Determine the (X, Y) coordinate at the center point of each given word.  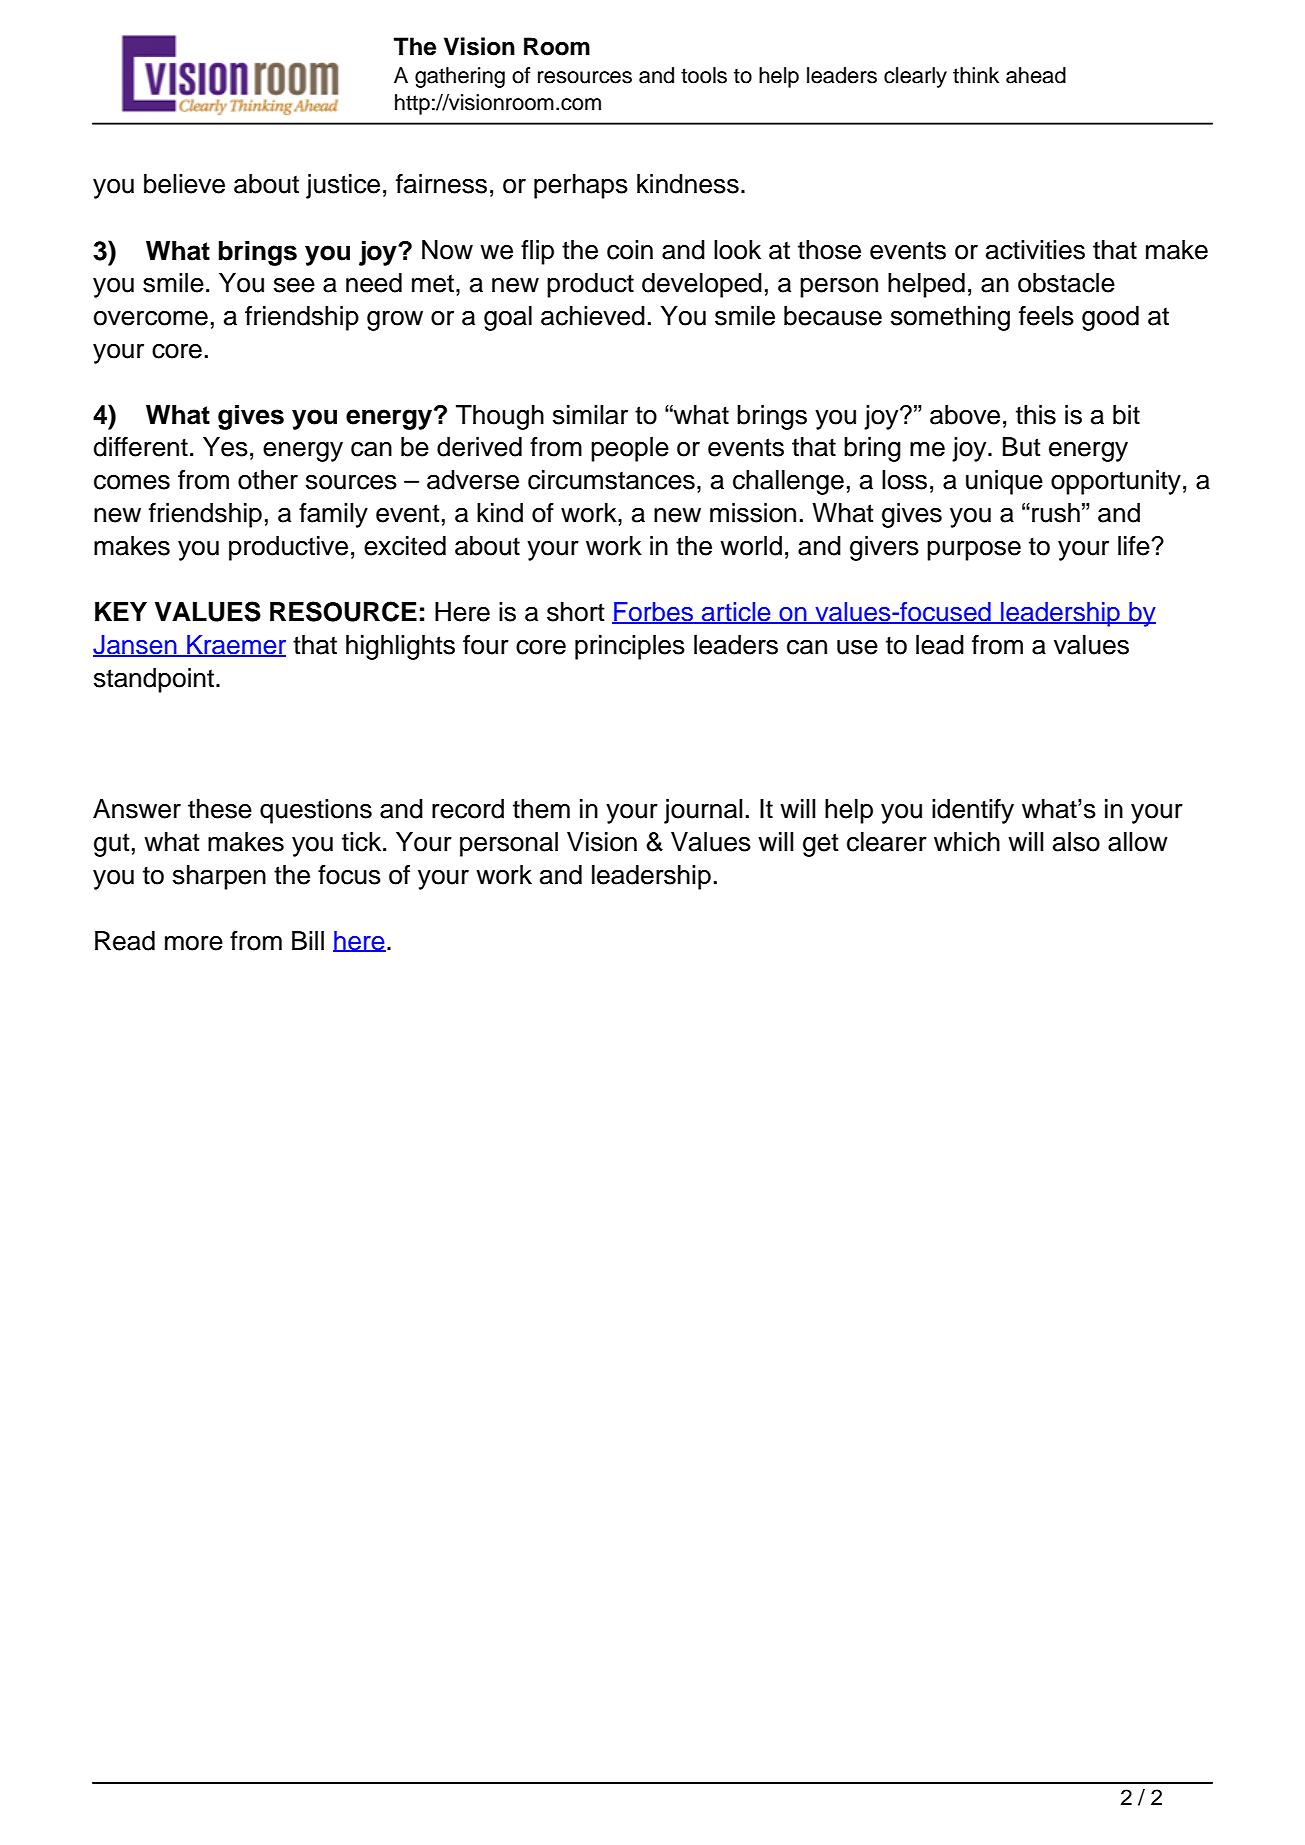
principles (630, 647)
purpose (974, 551)
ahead (1036, 75)
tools (704, 75)
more (194, 943)
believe (184, 184)
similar (590, 415)
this (1036, 415)
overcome (151, 318)
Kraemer (235, 645)
